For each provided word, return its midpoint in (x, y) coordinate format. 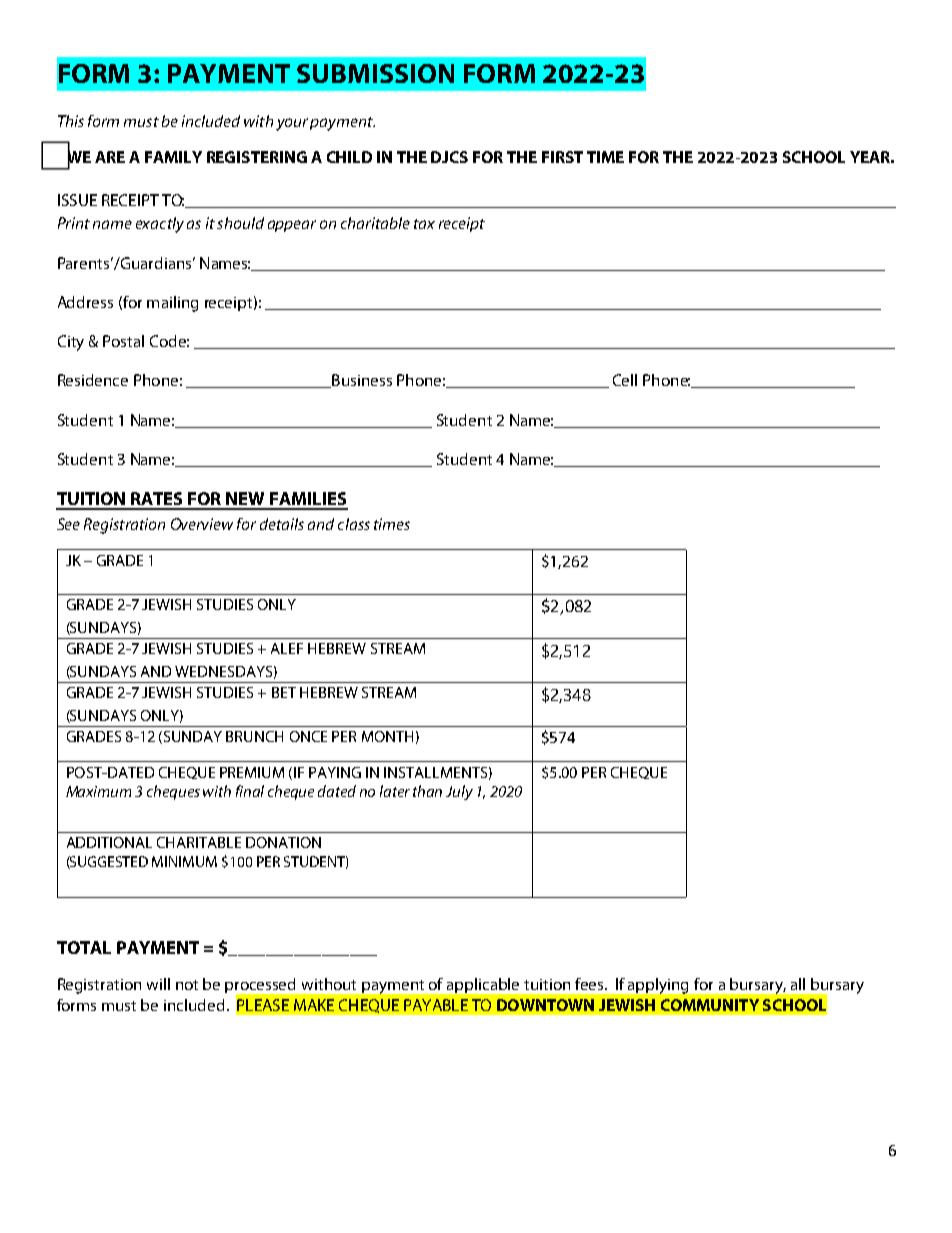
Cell (625, 380)
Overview (202, 524)
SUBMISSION (375, 73)
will (158, 984)
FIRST (562, 157)
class (354, 524)
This (71, 121)
